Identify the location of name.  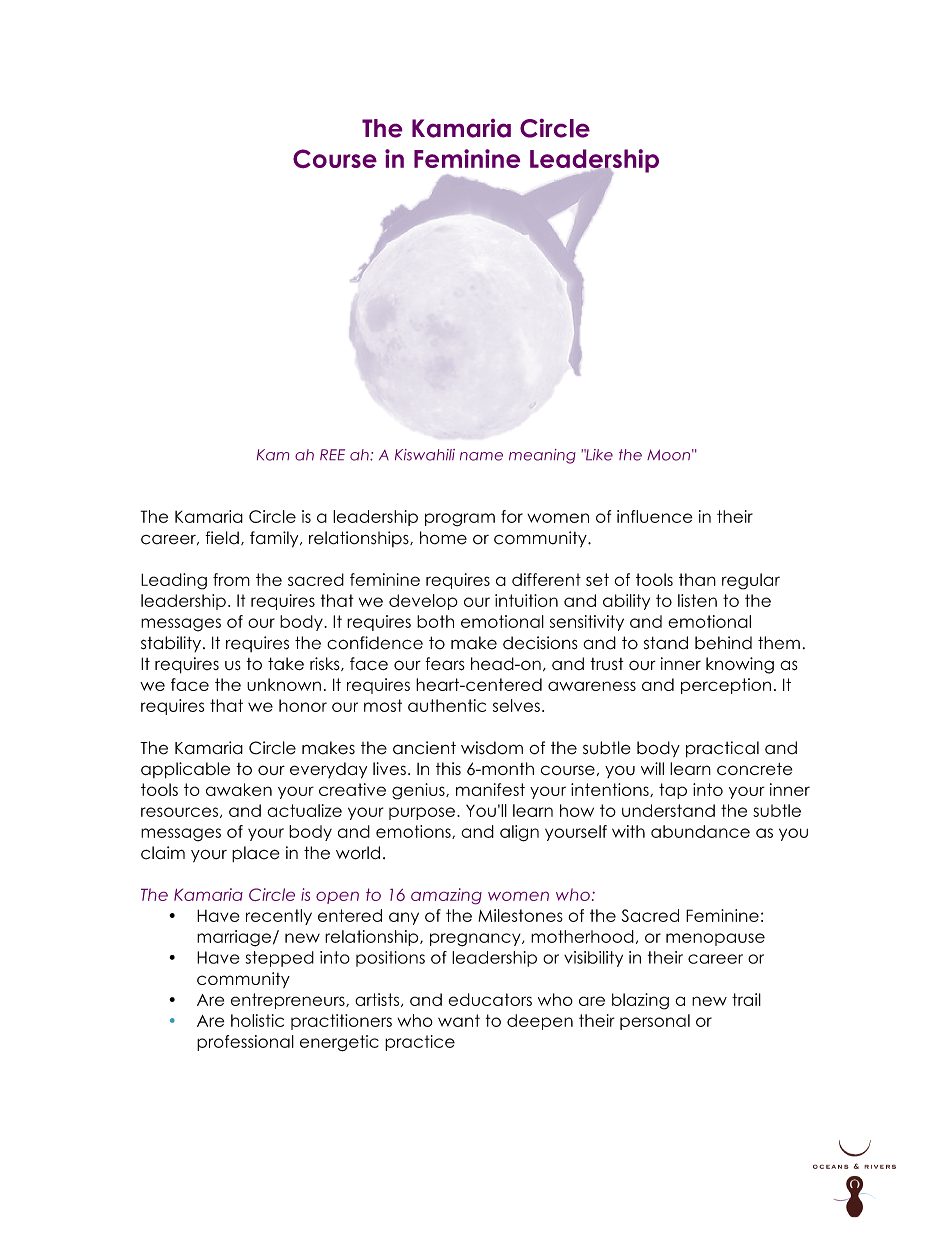
(481, 456).
